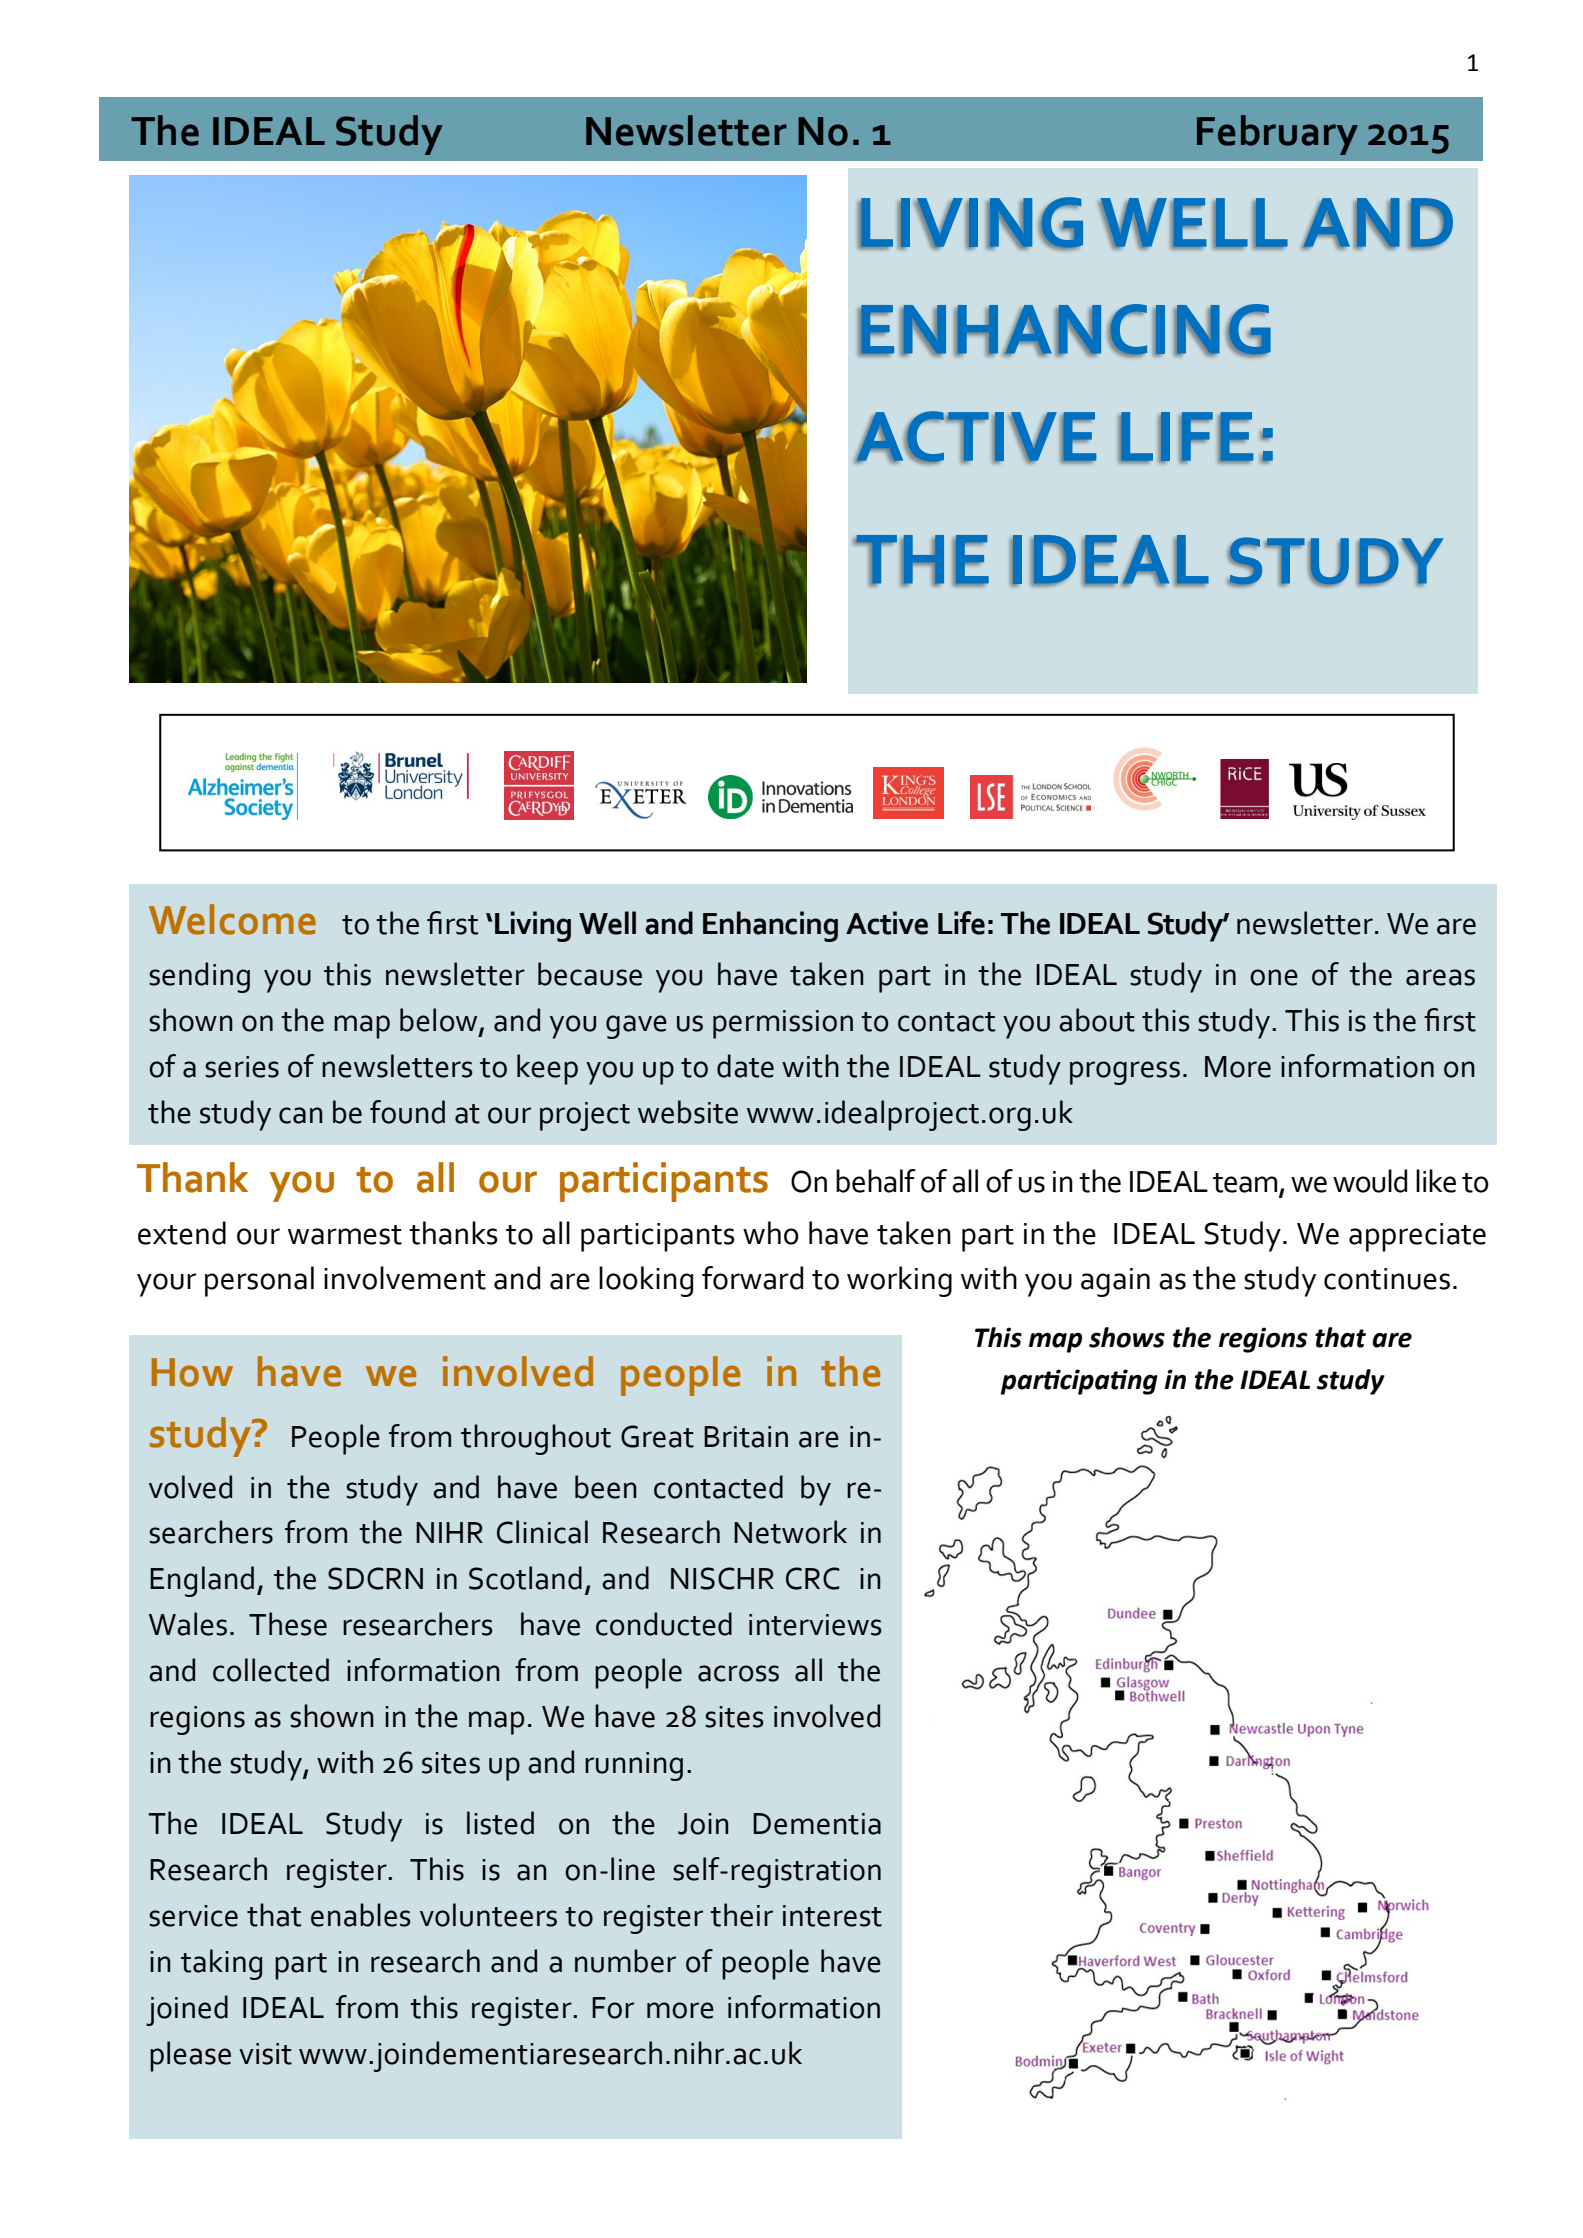 This screenshot has width=1583, height=2238. What do you see at coordinates (288, 1624) in the screenshot?
I see `These` at bounding box center [288, 1624].
